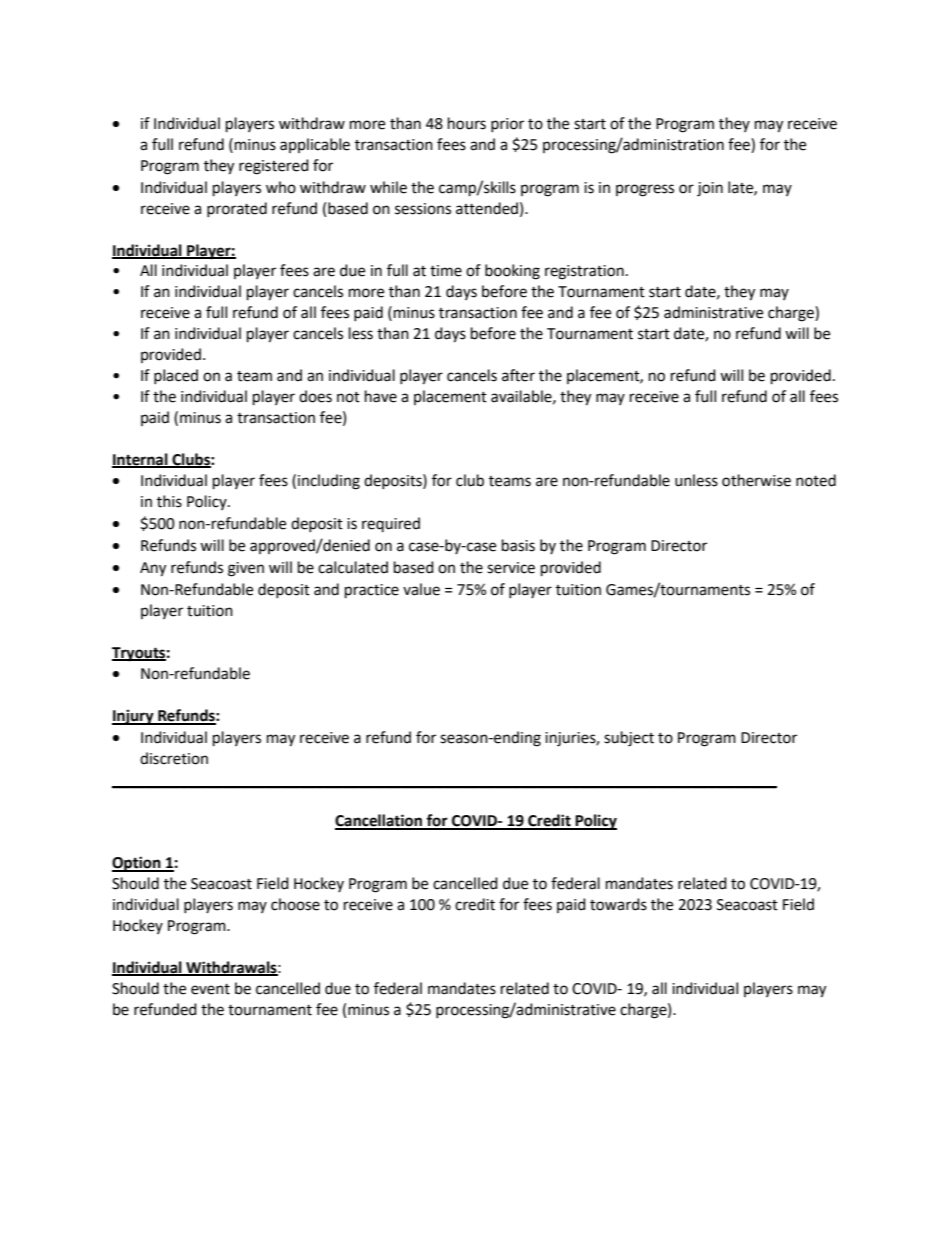 This screenshot has width=952, height=1233. Describe the element at coordinates (210, 989) in the screenshot. I see `event` at that location.
